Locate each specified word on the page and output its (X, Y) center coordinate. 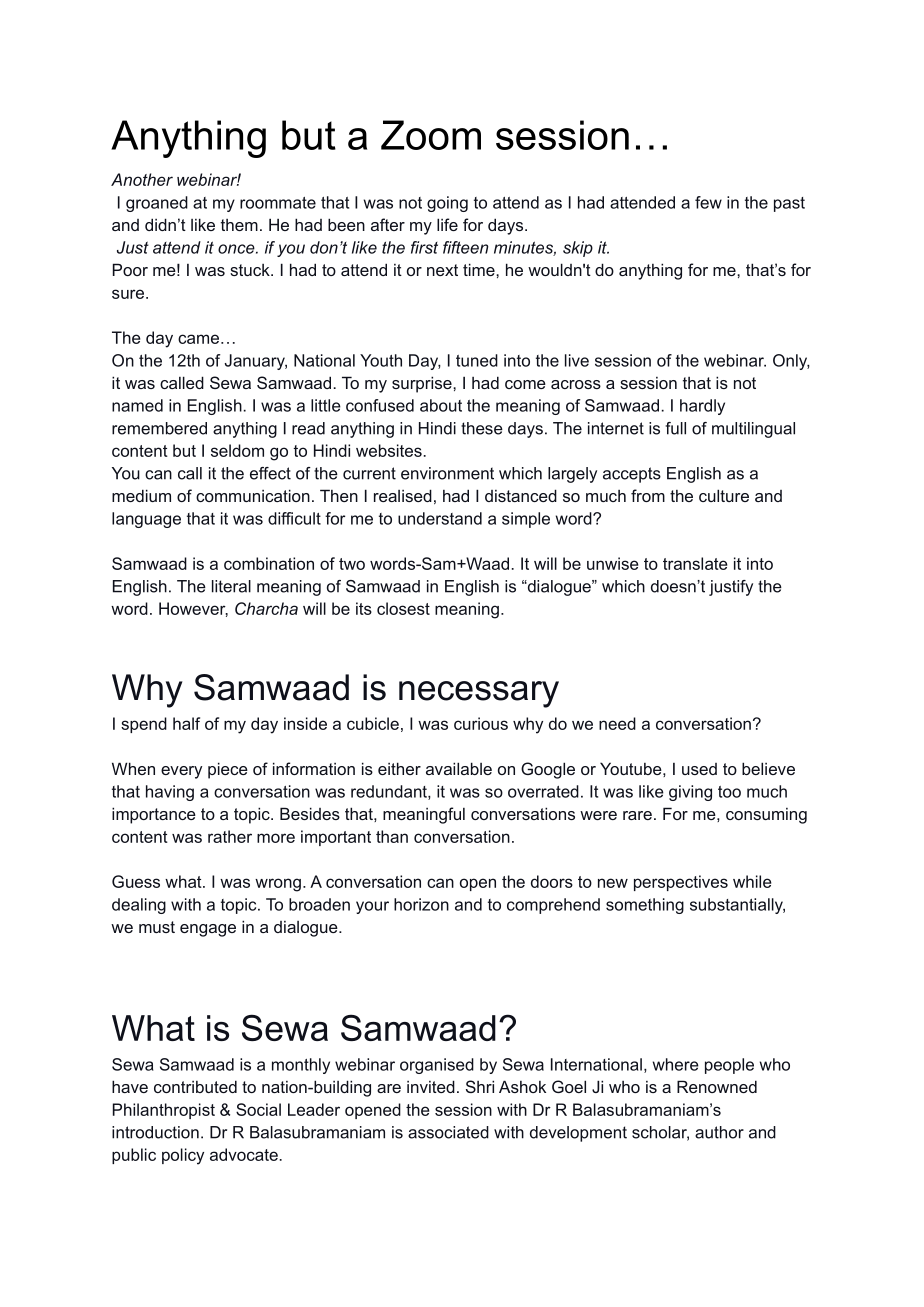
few (708, 202)
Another (142, 179)
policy (183, 1156)
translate (695, 563)
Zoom (431, 135)
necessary (479, 694)
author (719, 1132)
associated (448, 1132)
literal (231, 586)
